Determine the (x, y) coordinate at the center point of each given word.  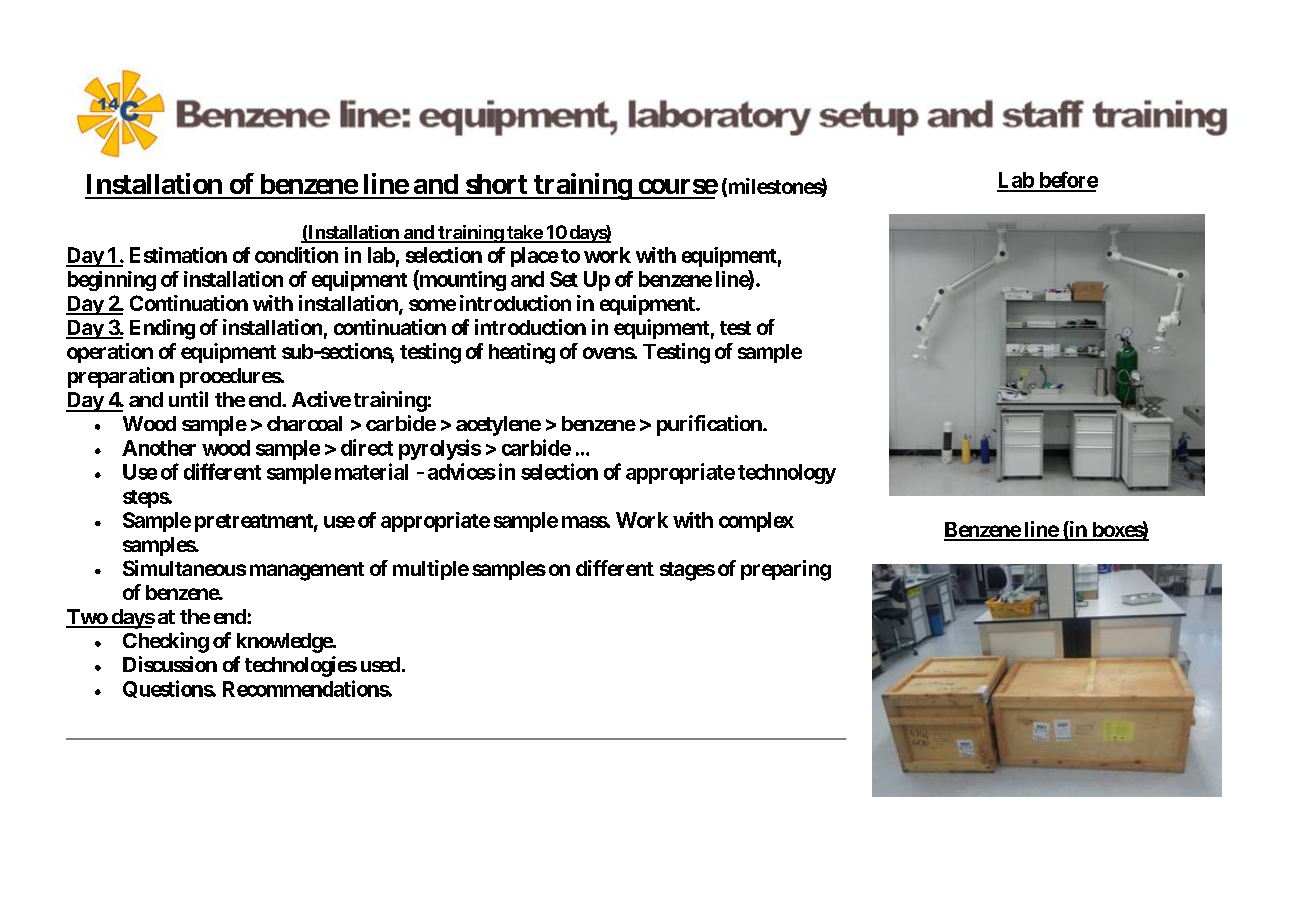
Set (564, 279)
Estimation (178, 255)
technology (787, 474)
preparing (786, 570)
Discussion (170, 664)
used (380, 664)
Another (159, 448)
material (371, 471)
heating (522, 353)
